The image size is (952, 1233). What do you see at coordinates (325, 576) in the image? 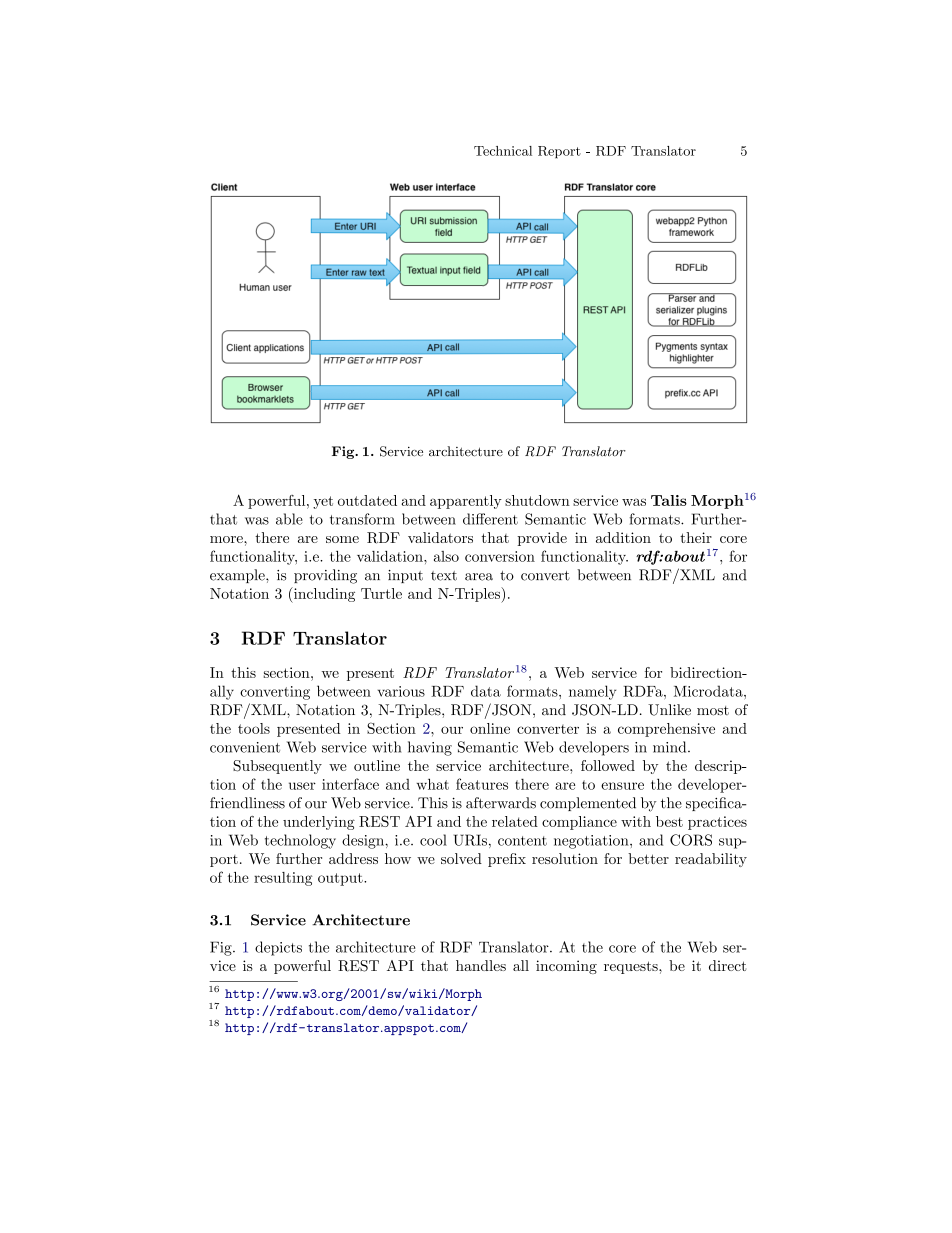
I see `providing` at bounding box center [325, 576].
